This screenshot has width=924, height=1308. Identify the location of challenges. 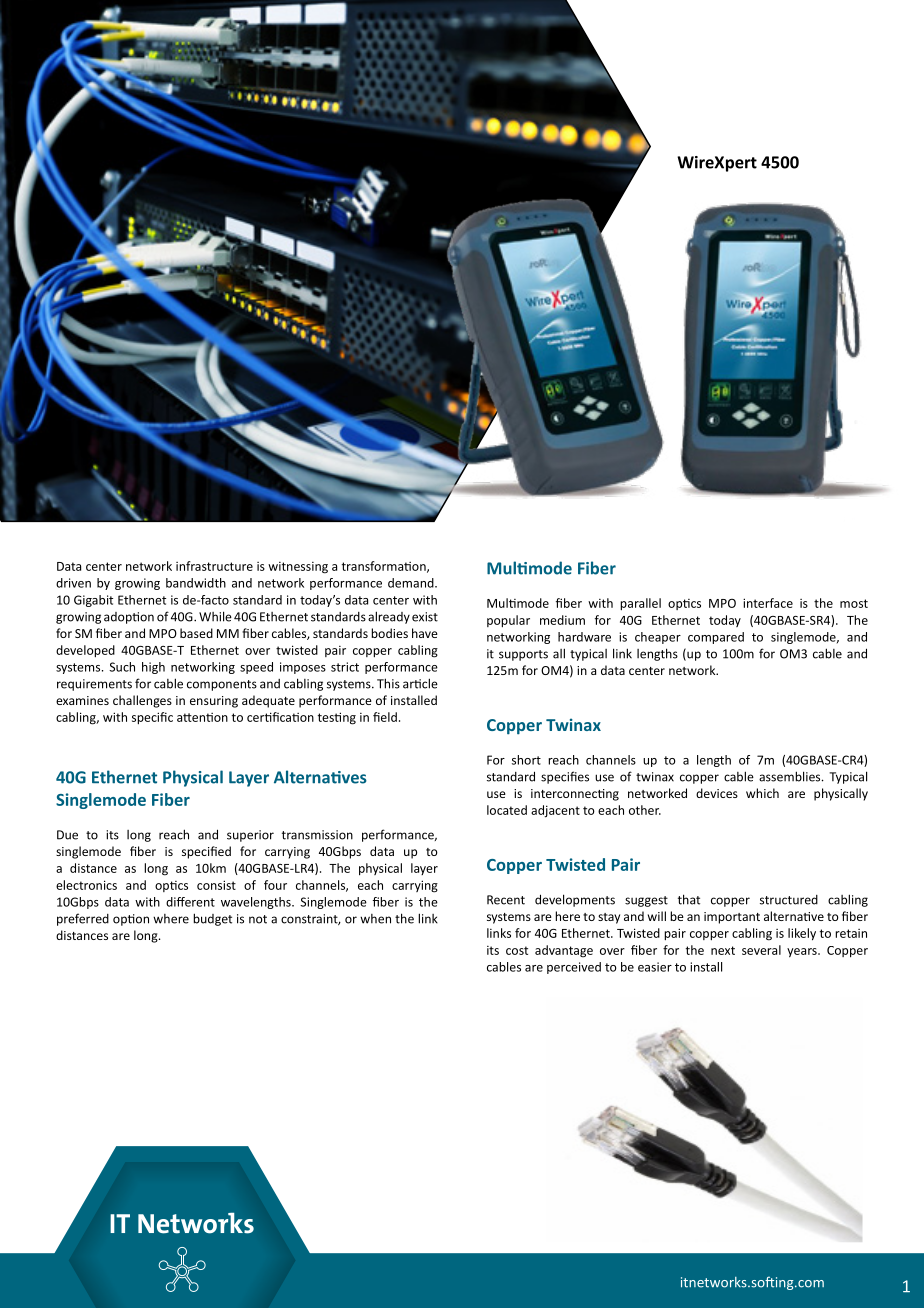
(142, 701).
